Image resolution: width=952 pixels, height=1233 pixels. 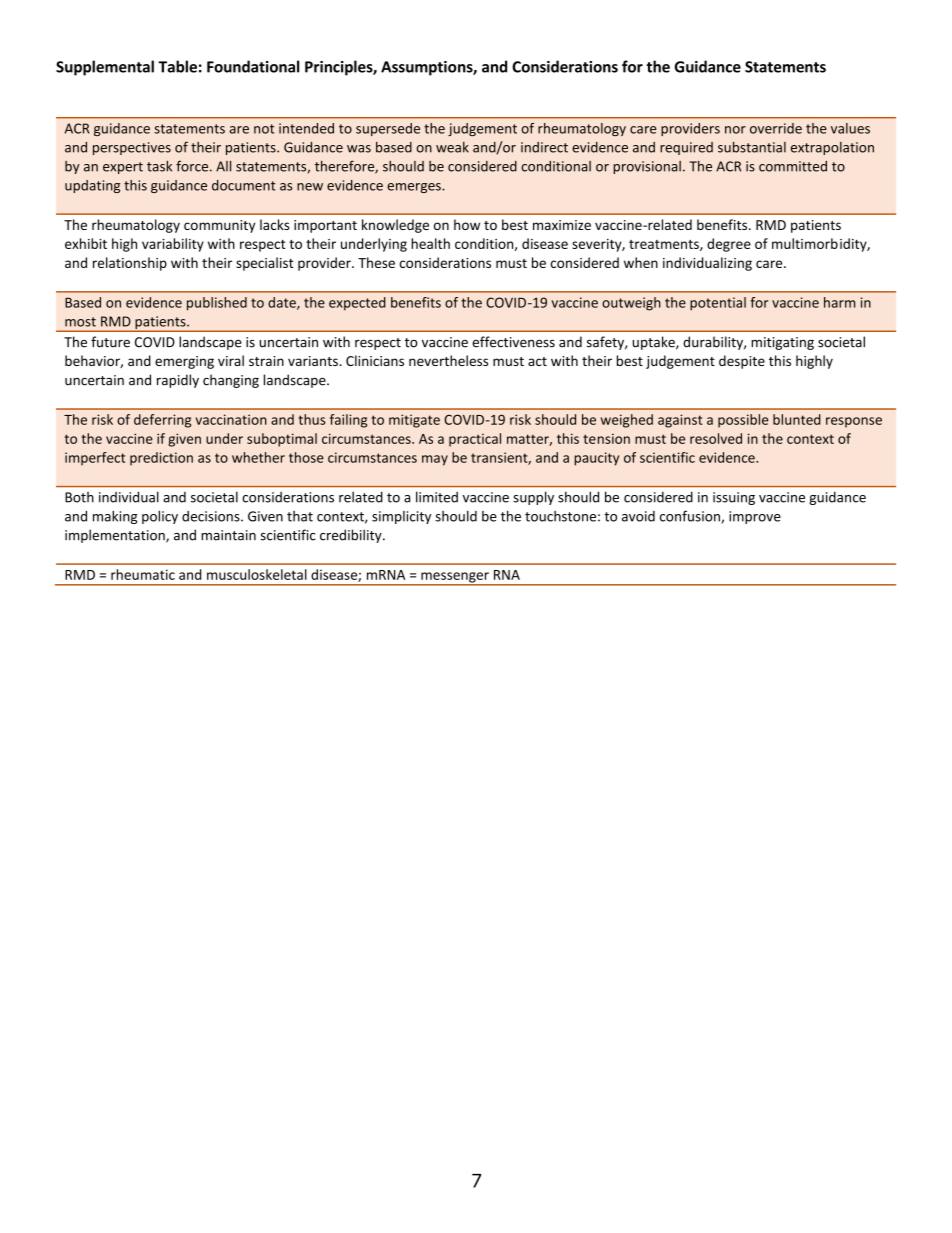 I want to click on Table, so click(x=177, y=66).
